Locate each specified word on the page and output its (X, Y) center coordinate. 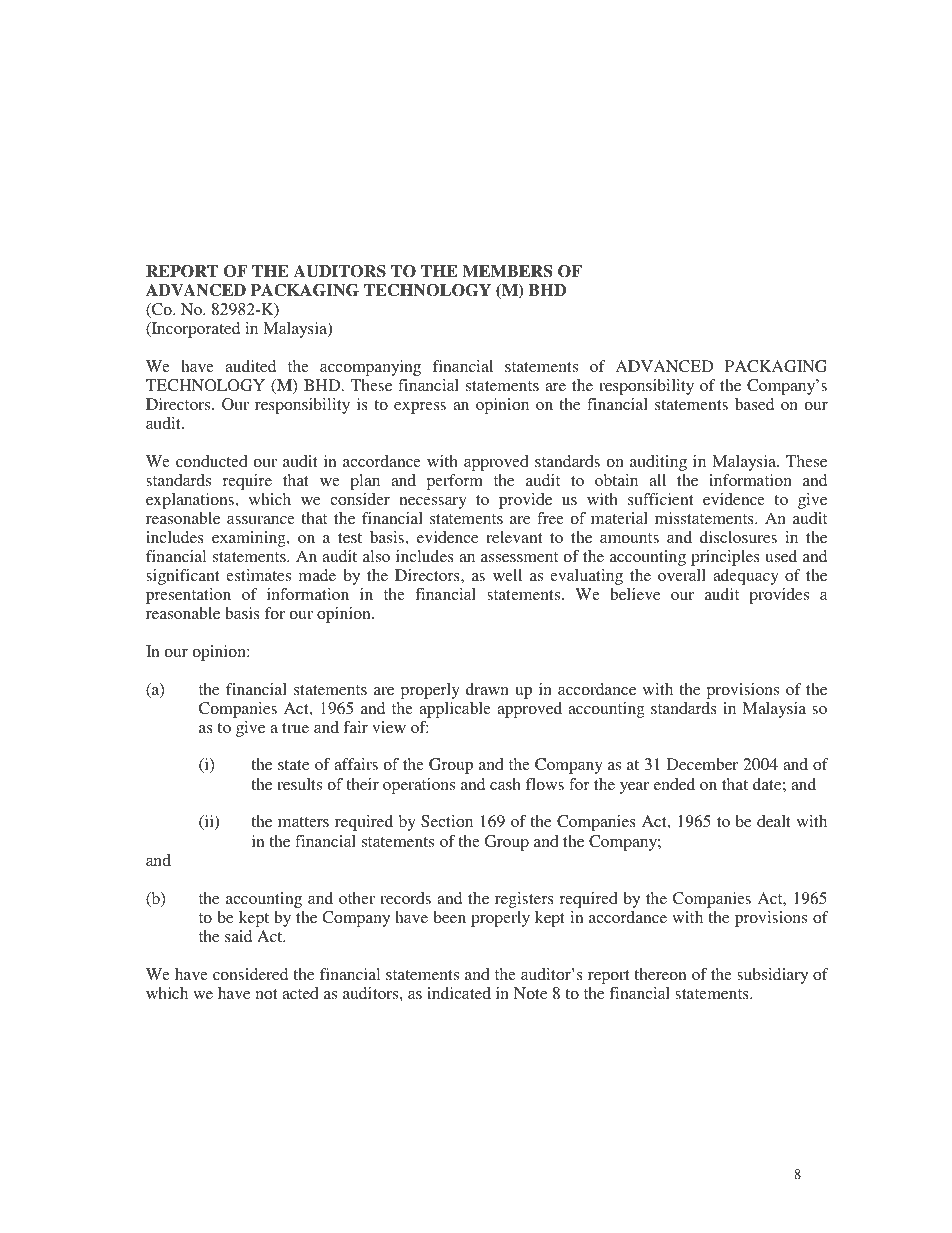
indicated (459, 993)
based (754, 404)
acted (300, 993)
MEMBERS (507, 271)
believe (635, 594)
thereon (660, 974)
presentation (188, 596)
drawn (487, 689)
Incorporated (194, 330)
